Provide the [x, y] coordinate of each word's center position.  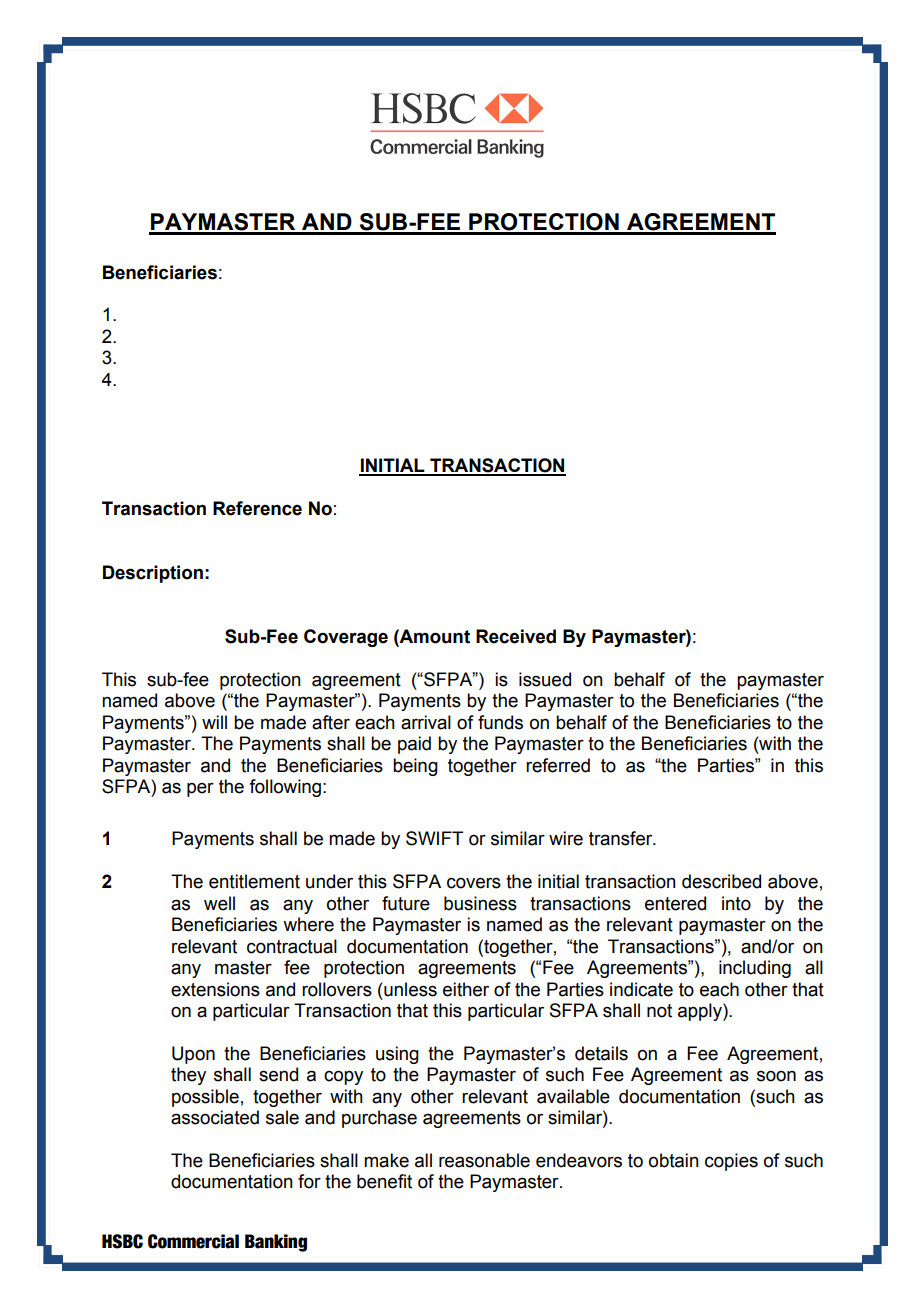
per [200, 790]
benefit [384, 1181]
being [415, 767]
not [659, 1011]
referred [558, 765]
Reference [257, 508]
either [466, 989]
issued [545, 679]
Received [516, 636]
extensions [215, 989]
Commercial [193, 1241]
